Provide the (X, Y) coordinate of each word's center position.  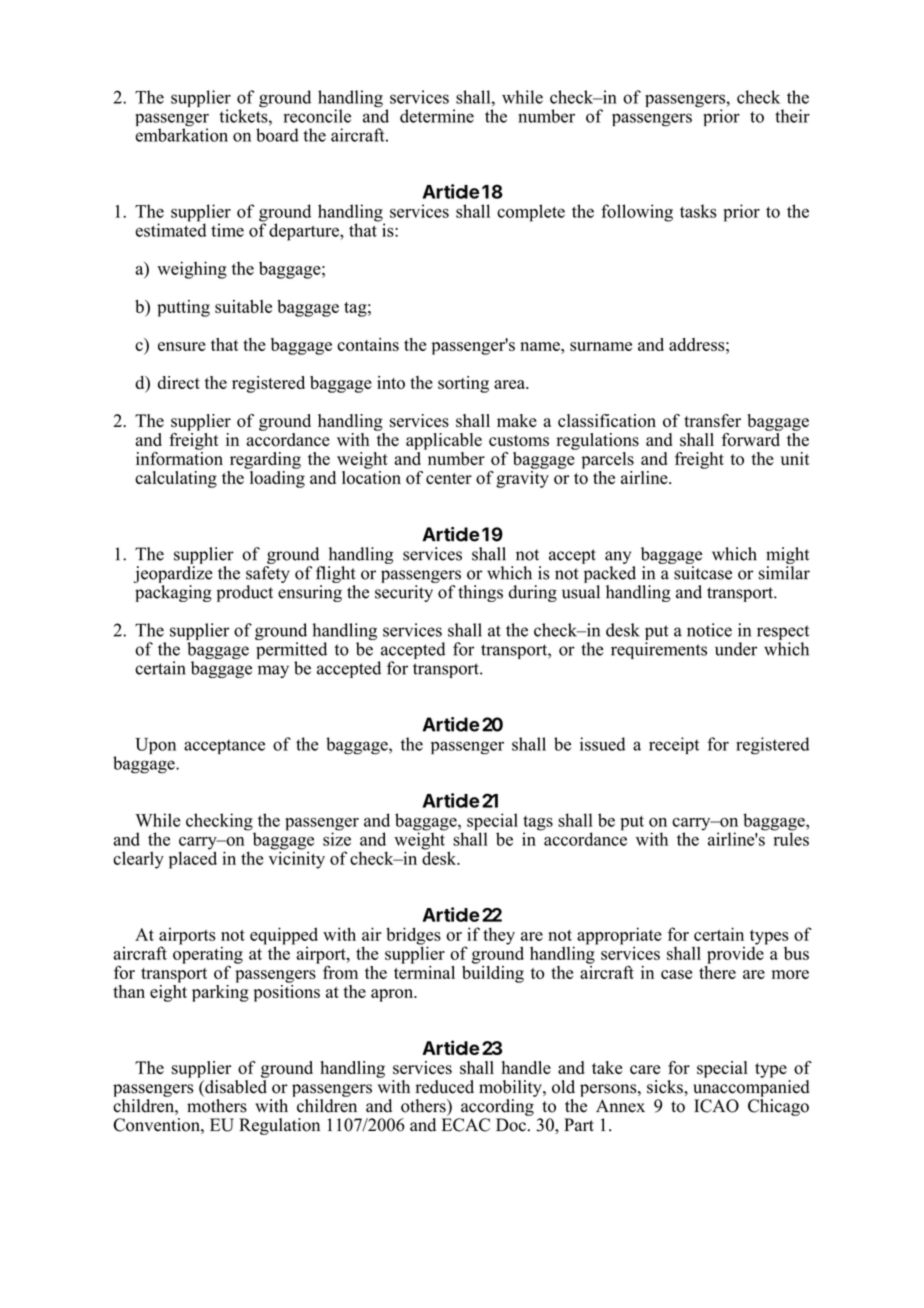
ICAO (716, 1106)
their (792, 116)
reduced (445, 1087)
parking (220, 992)
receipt (674, 745)
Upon (155, 746)
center (449, 478)
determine (437, 116)
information (179, 459)
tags (538, 824)
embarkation (181, 135)
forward (751, 438)
